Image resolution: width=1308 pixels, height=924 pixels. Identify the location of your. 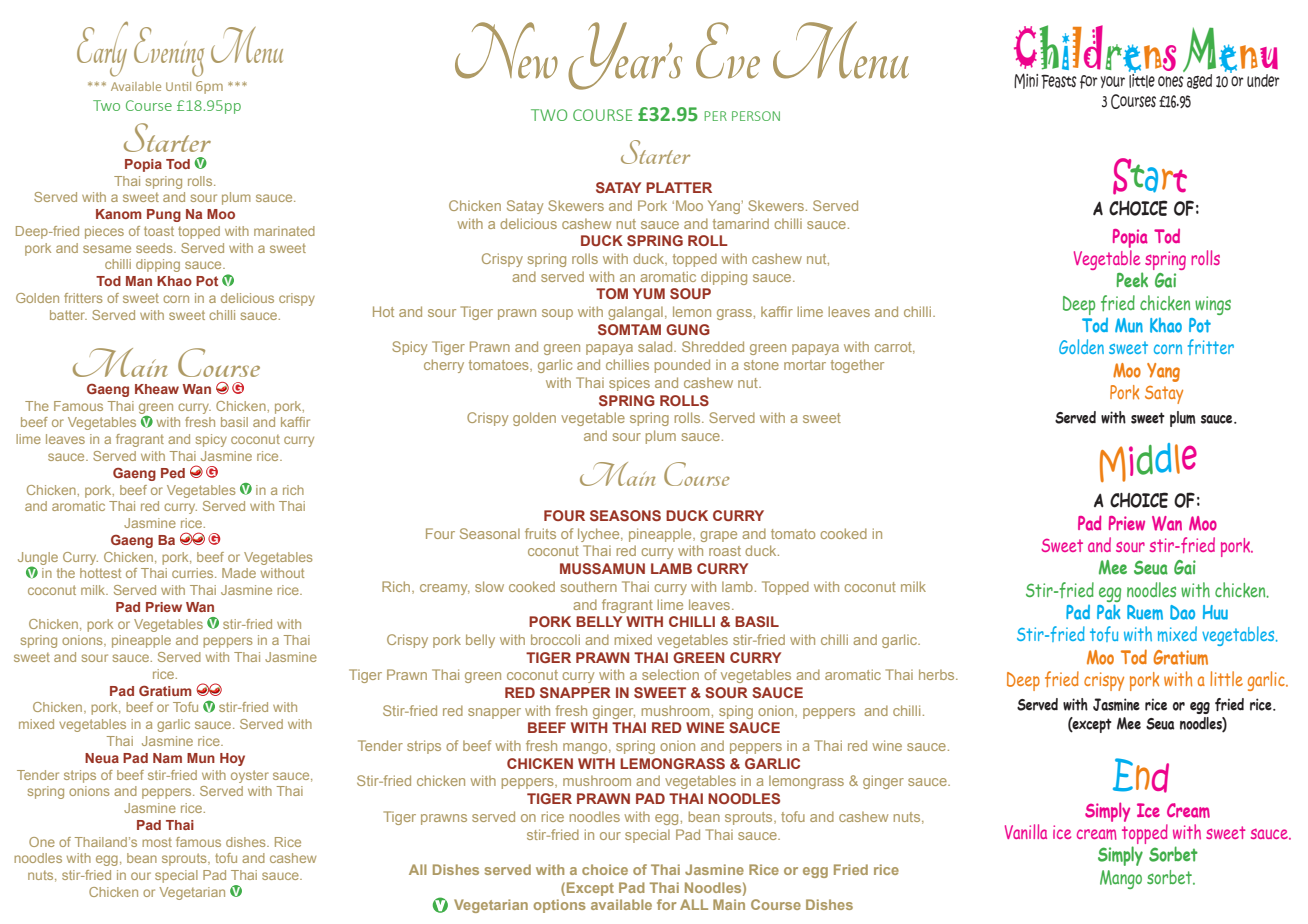
(1112, 82).
